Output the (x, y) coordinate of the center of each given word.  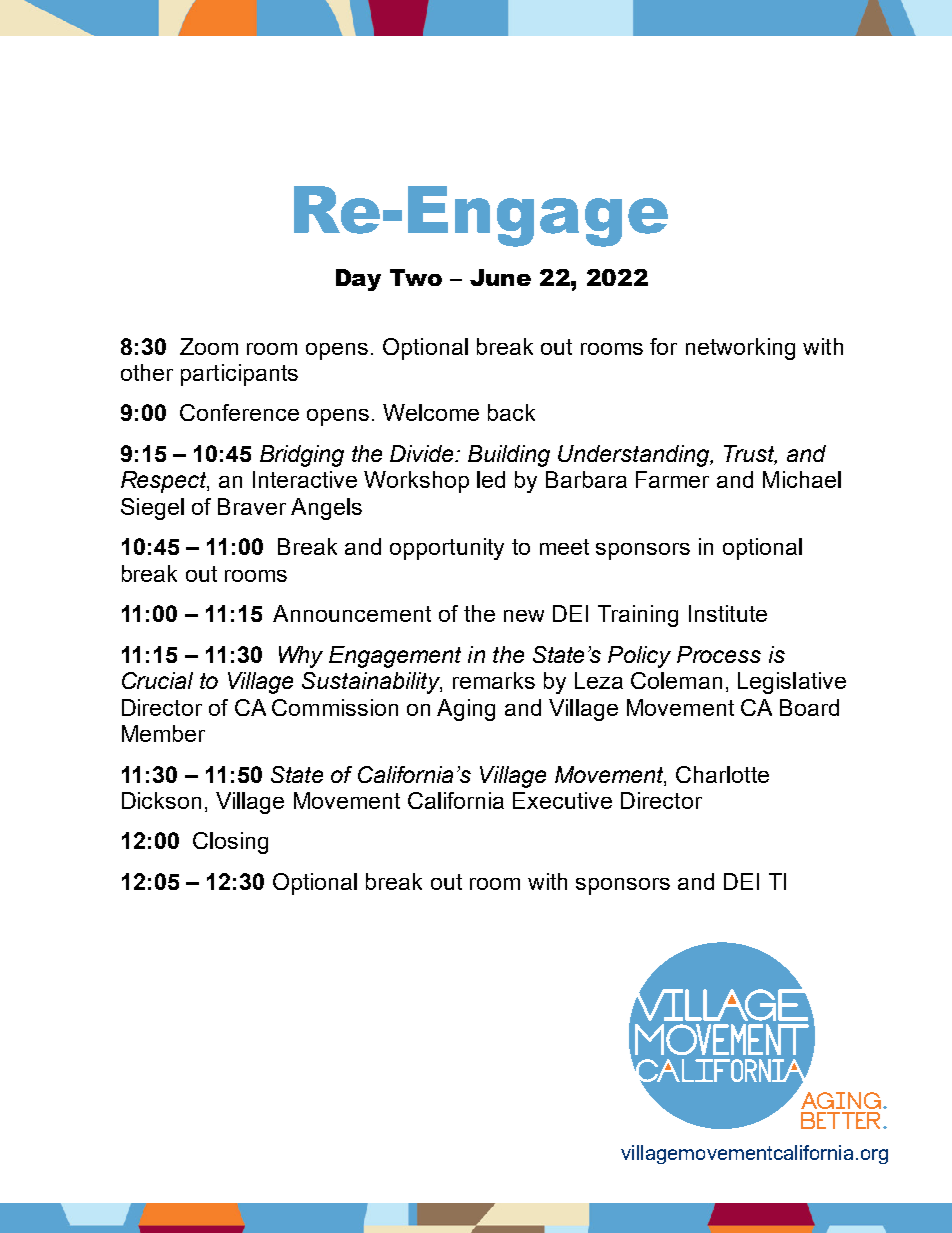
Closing (230, 843)
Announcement (352, 613)
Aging (466, 710)
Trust (750, 455)
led (491, 479)
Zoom (209, 346)
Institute (728, 613)
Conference (239, 412)
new (524, 616)
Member (163, 733)
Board (809, 707)
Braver (252, 506)
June (500, 277)
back (511, 412)
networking (740, 349)
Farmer (672, 479)
